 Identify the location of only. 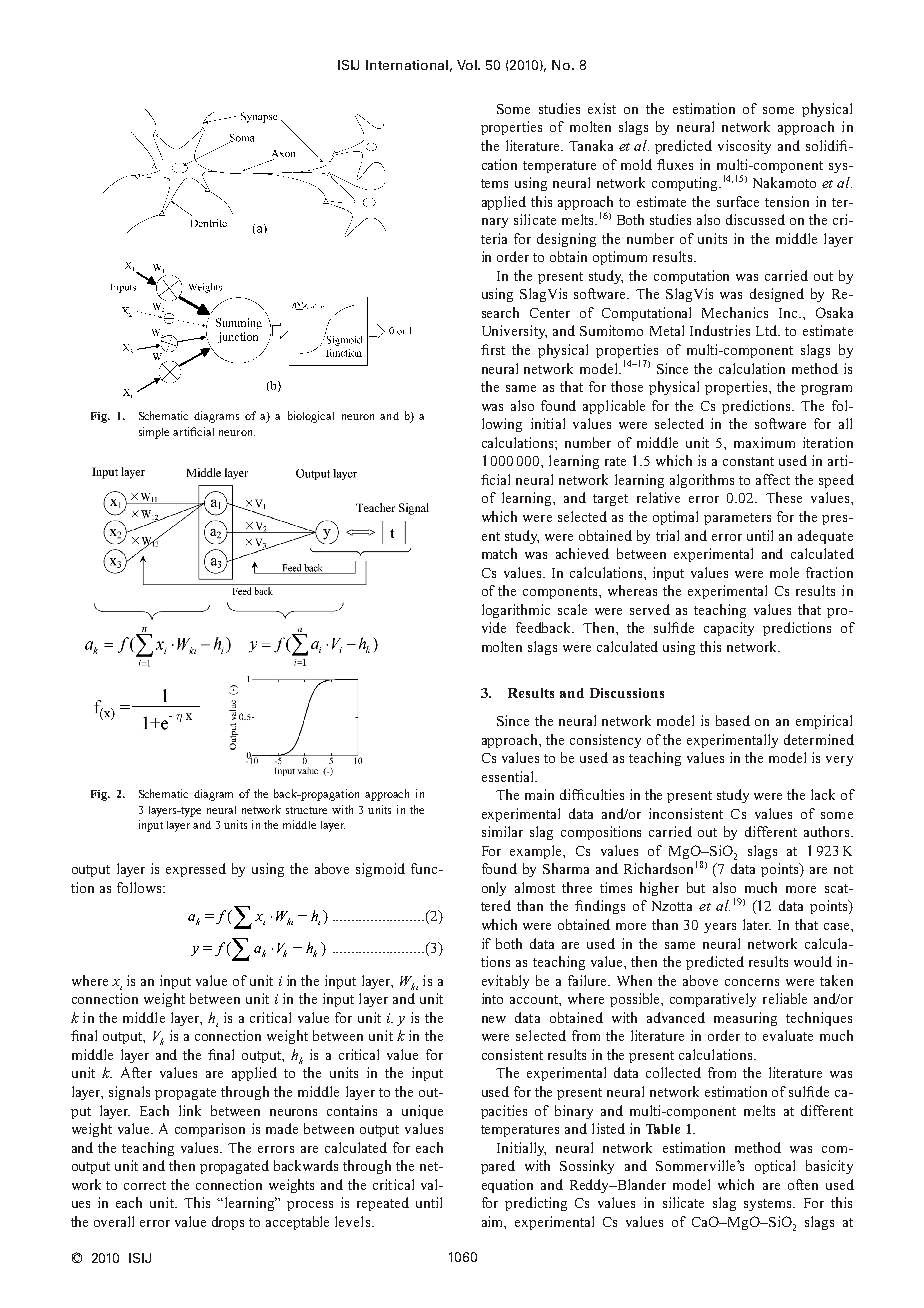
(494, 889).
